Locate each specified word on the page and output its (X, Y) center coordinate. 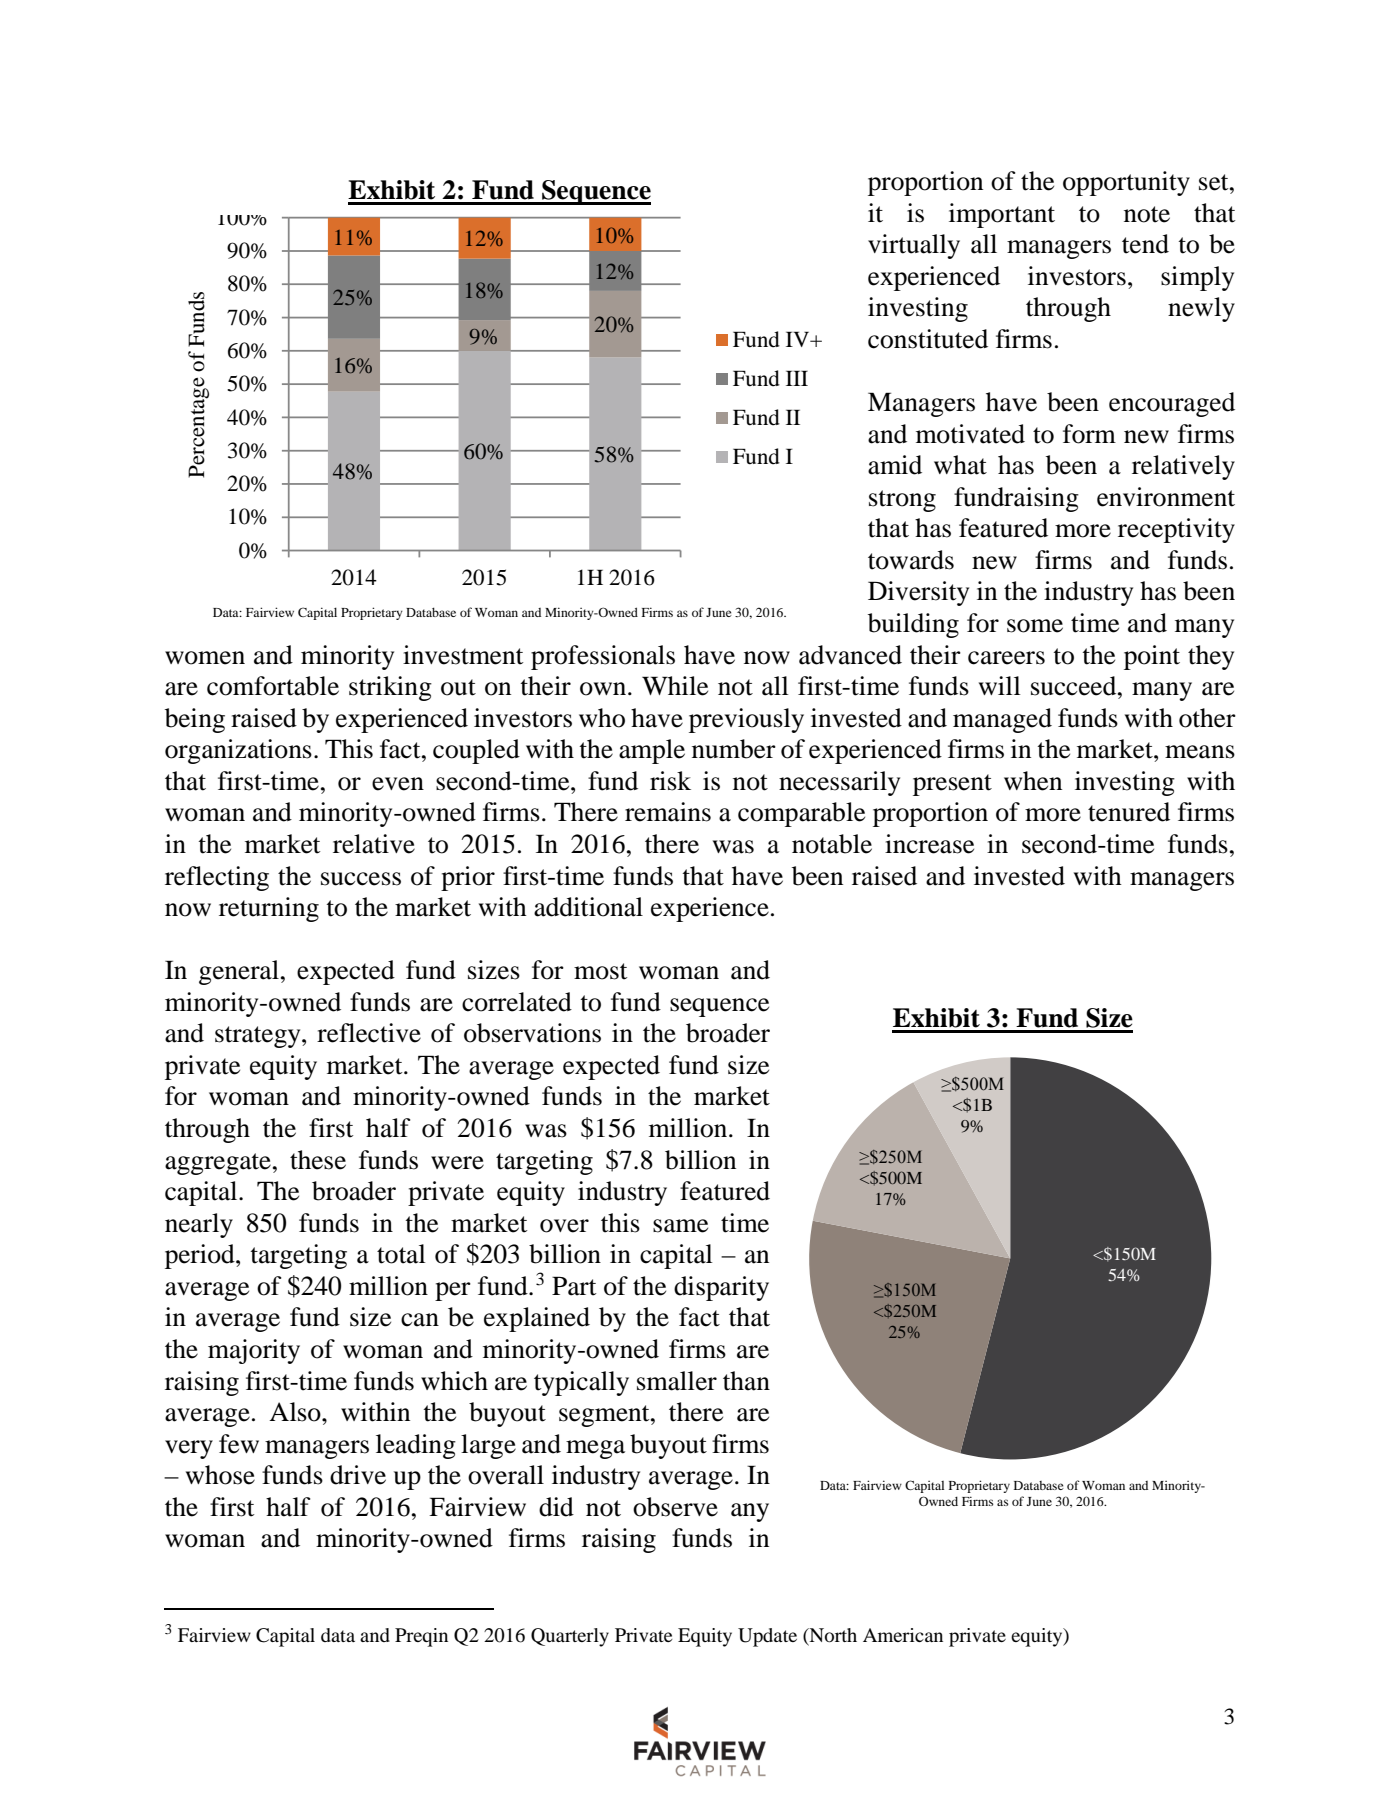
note (1147, 214)
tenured (1129, 812)
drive (358, 1475)
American (903, 1635)
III (797, 378)
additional (588, 907)
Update (767, 1637)
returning (269, 909)
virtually (914, 246)
